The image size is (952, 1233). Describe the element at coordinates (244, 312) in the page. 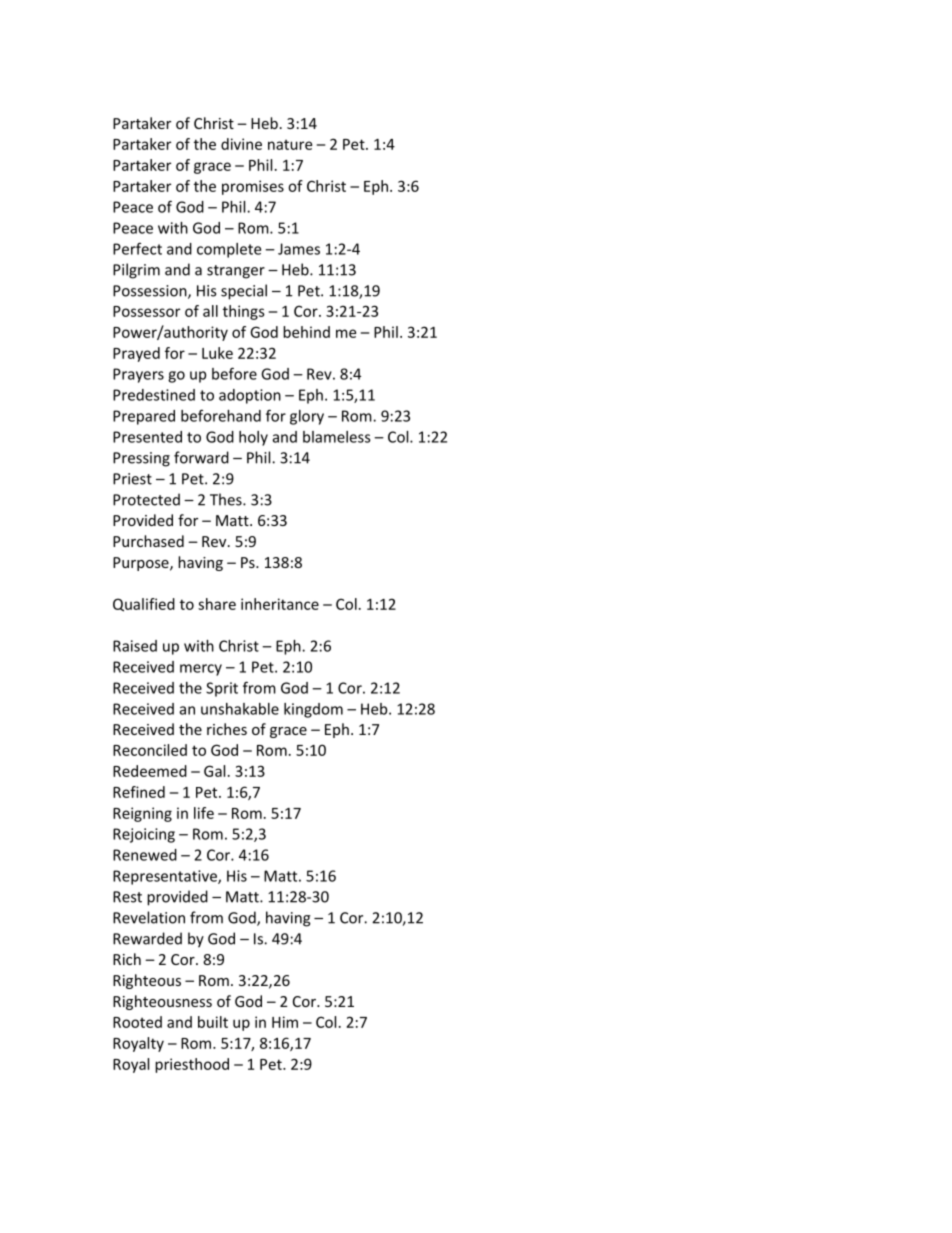

I see `things` at that location.
